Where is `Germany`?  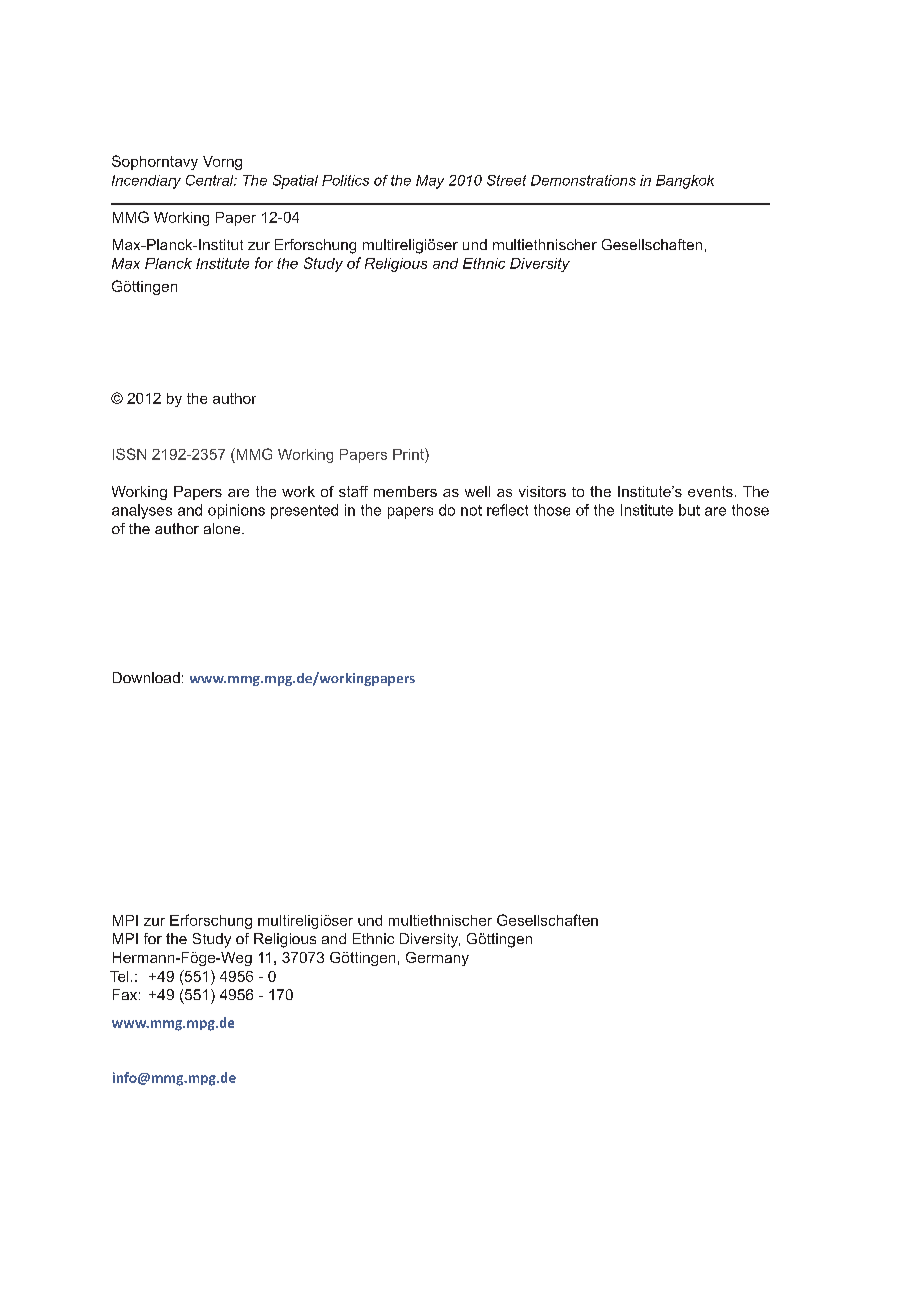 Germany is located at coordinates (437, 959).
